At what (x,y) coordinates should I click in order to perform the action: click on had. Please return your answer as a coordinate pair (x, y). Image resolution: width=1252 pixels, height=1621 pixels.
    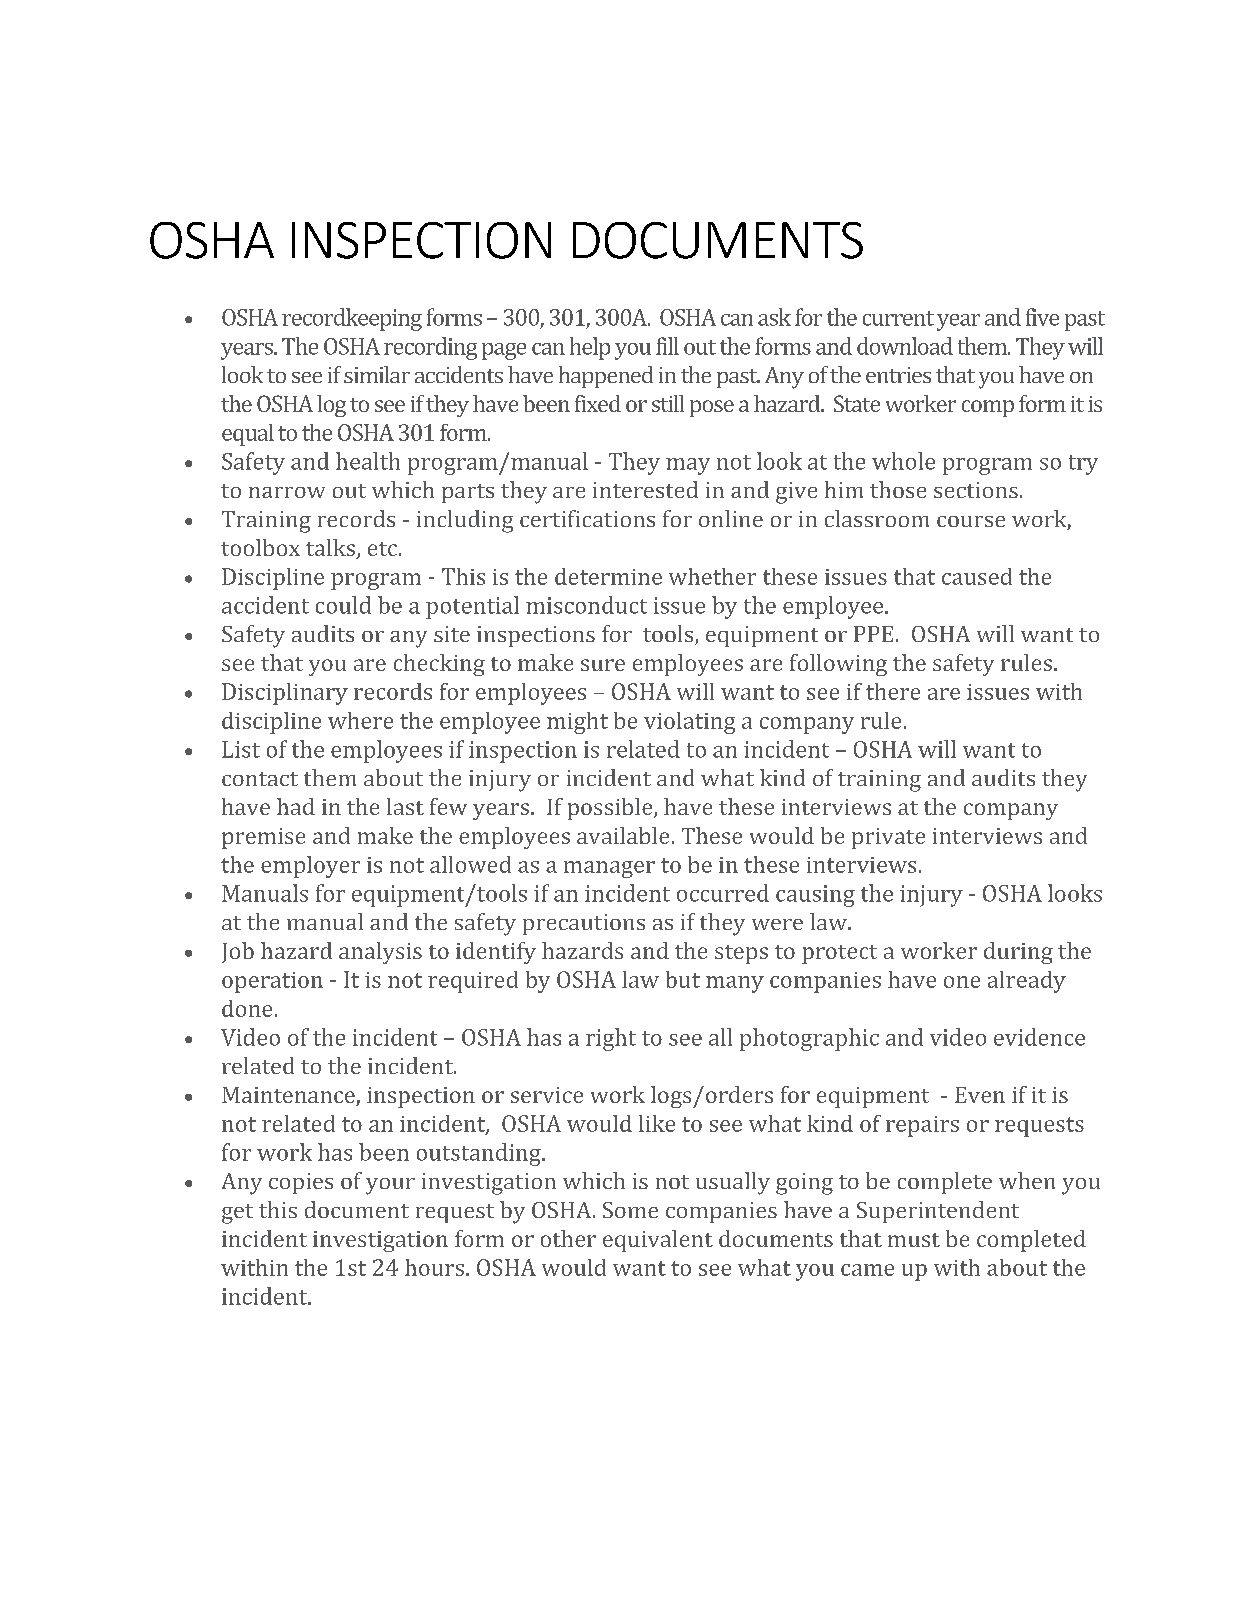
    Looking at the image, I should click on (296, 806).
